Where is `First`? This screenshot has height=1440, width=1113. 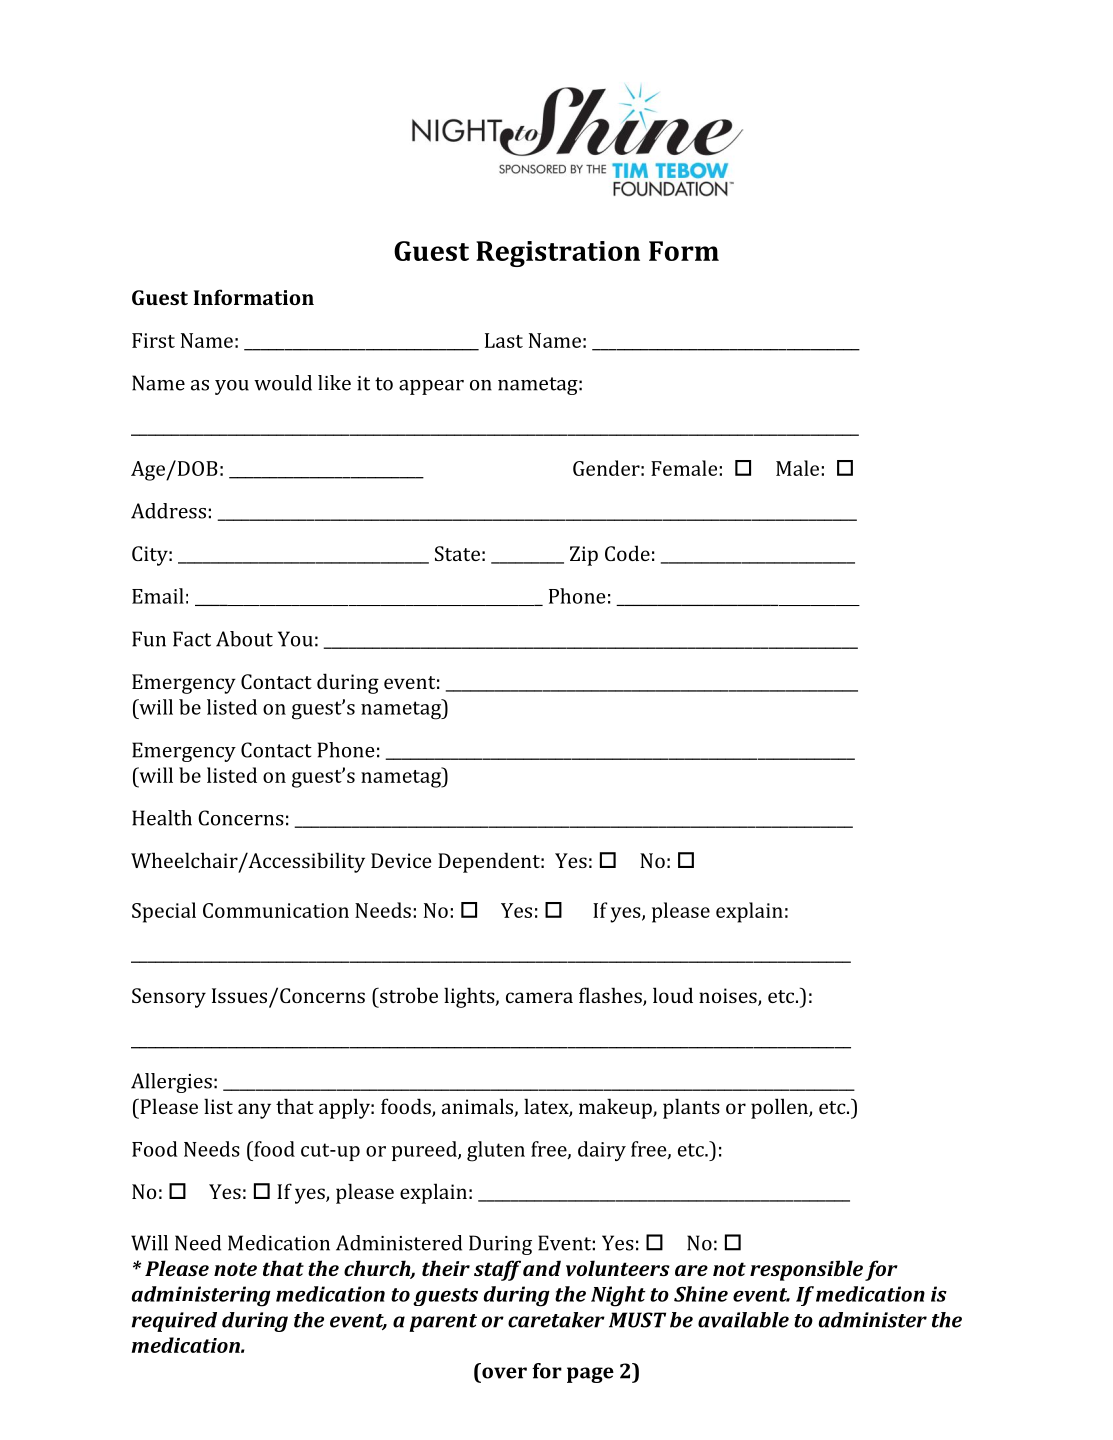 First is located at coordinates (153, 340).
